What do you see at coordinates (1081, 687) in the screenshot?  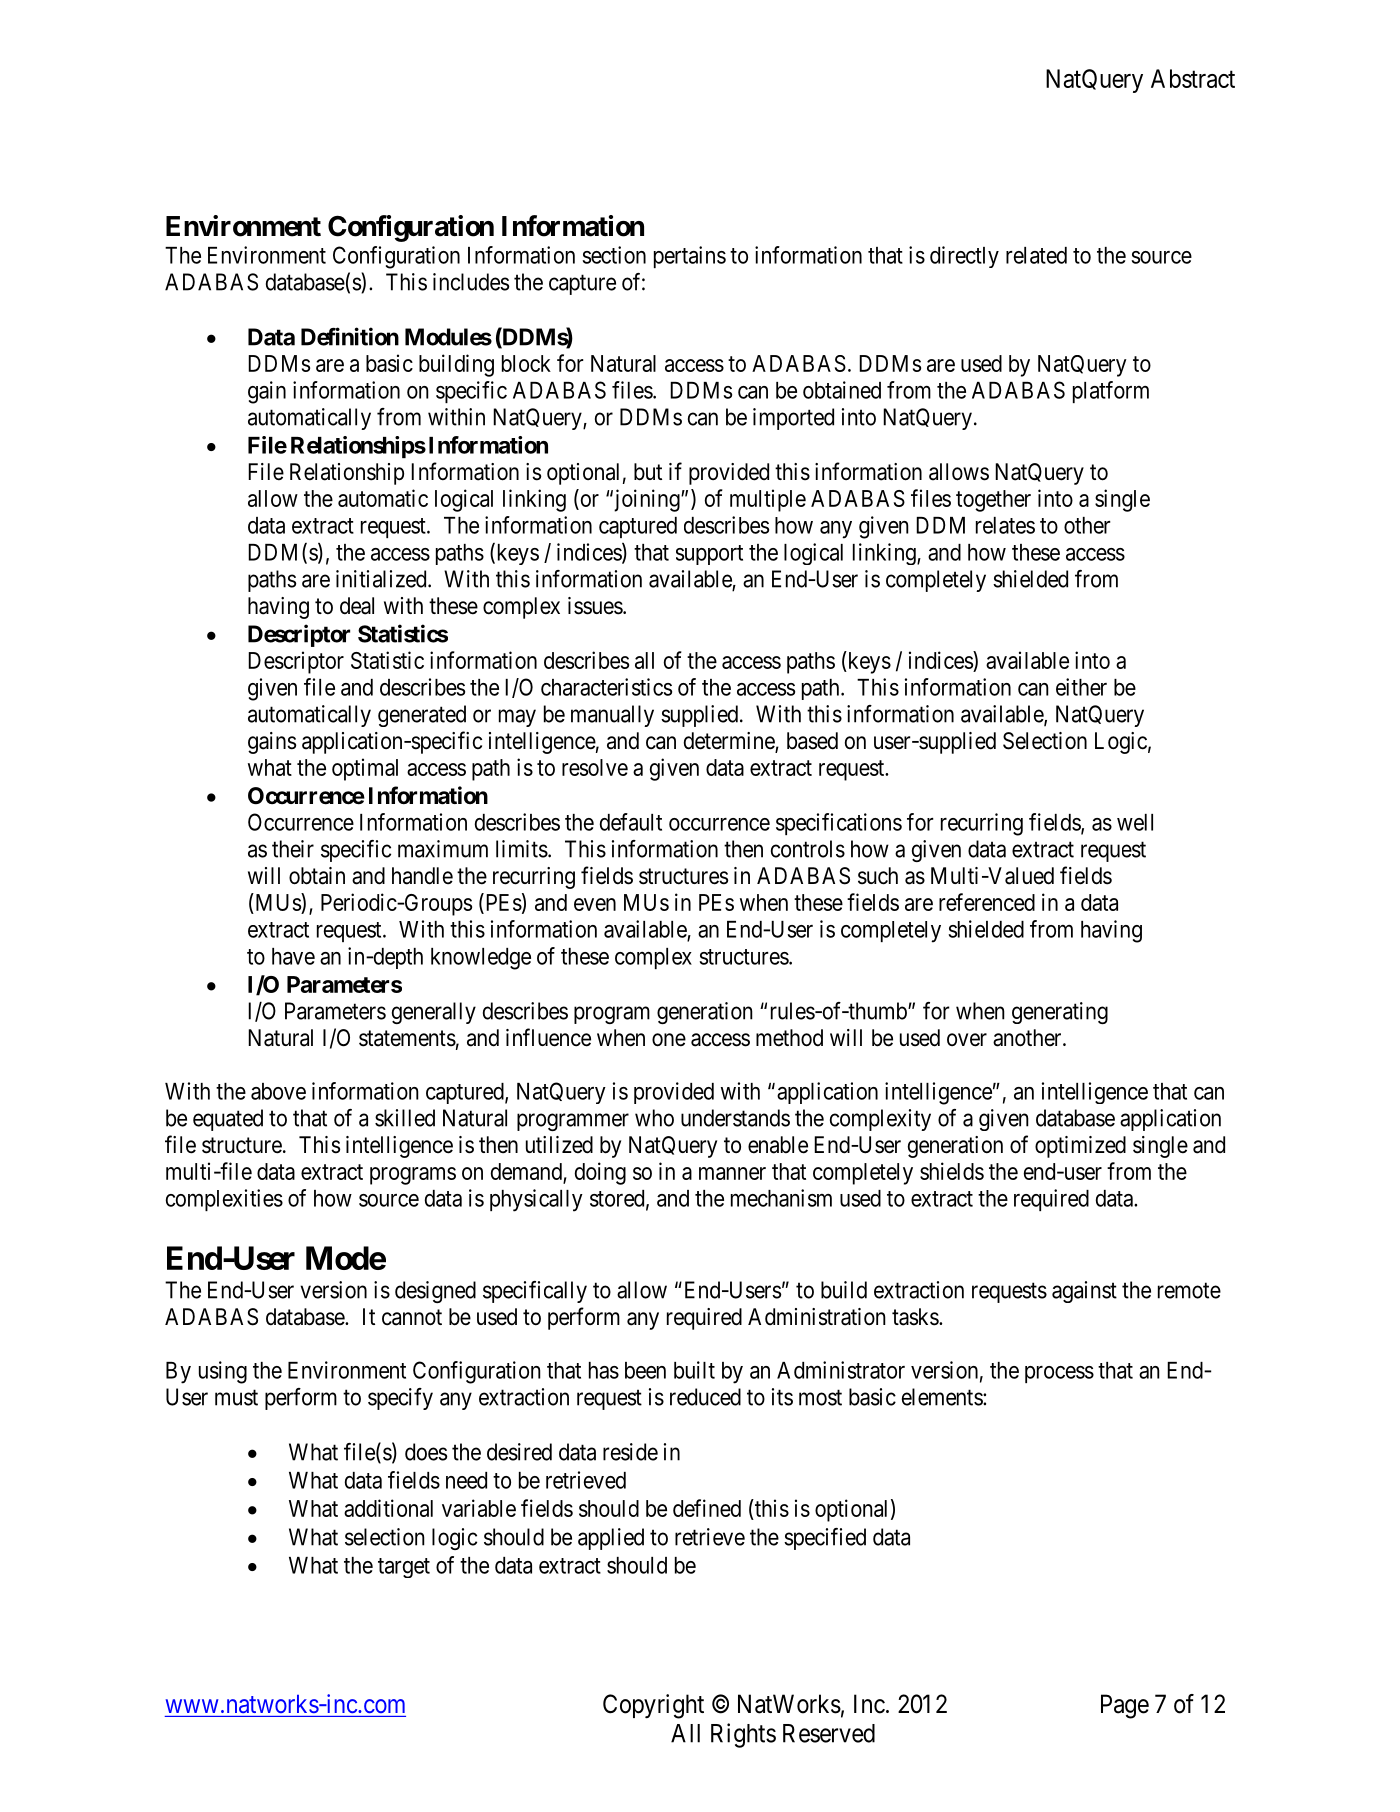 I see `either` at bounding box center [1081, 687].
